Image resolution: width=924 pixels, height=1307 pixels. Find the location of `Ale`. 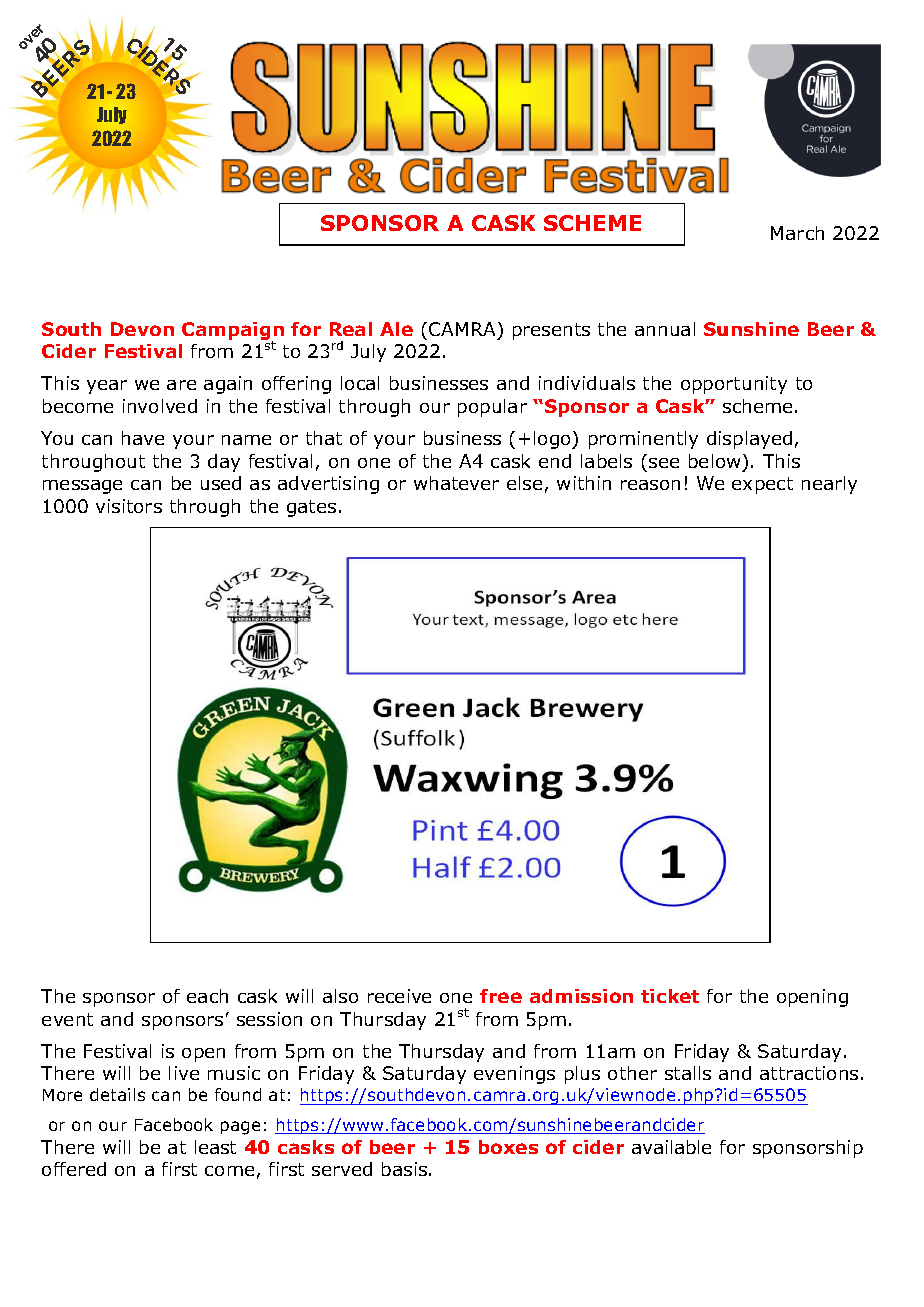

Ale is located at coordinates (396, 329).
